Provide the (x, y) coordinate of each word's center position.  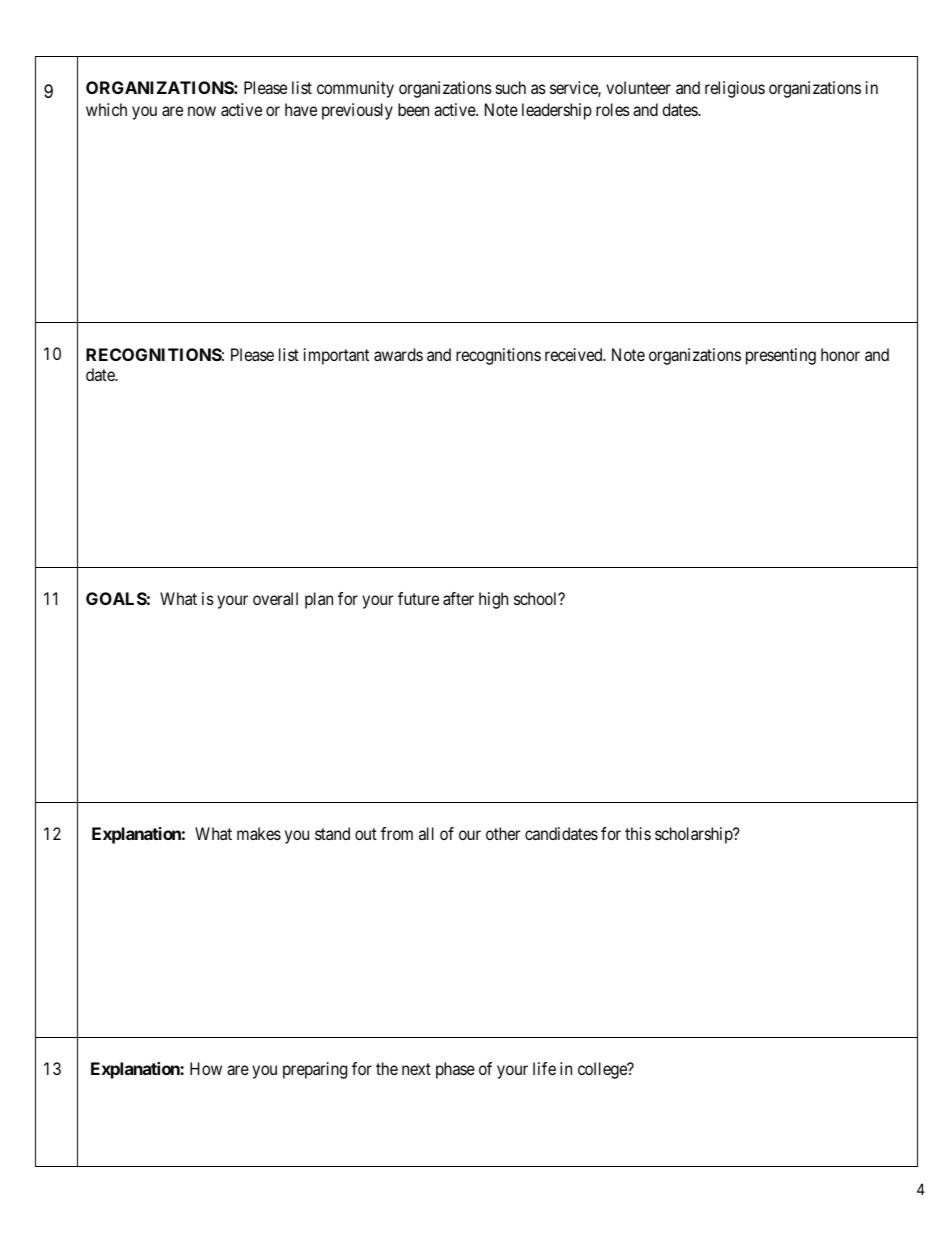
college (603, 1070)
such (511, 87)
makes (259, 833)
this (638, 833)
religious (735, 89)
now (202, 111)
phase (455, 1070)
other (503, 833)
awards (398, 354)
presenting (781, 356)
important (336, 356)
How (206, 1068)
